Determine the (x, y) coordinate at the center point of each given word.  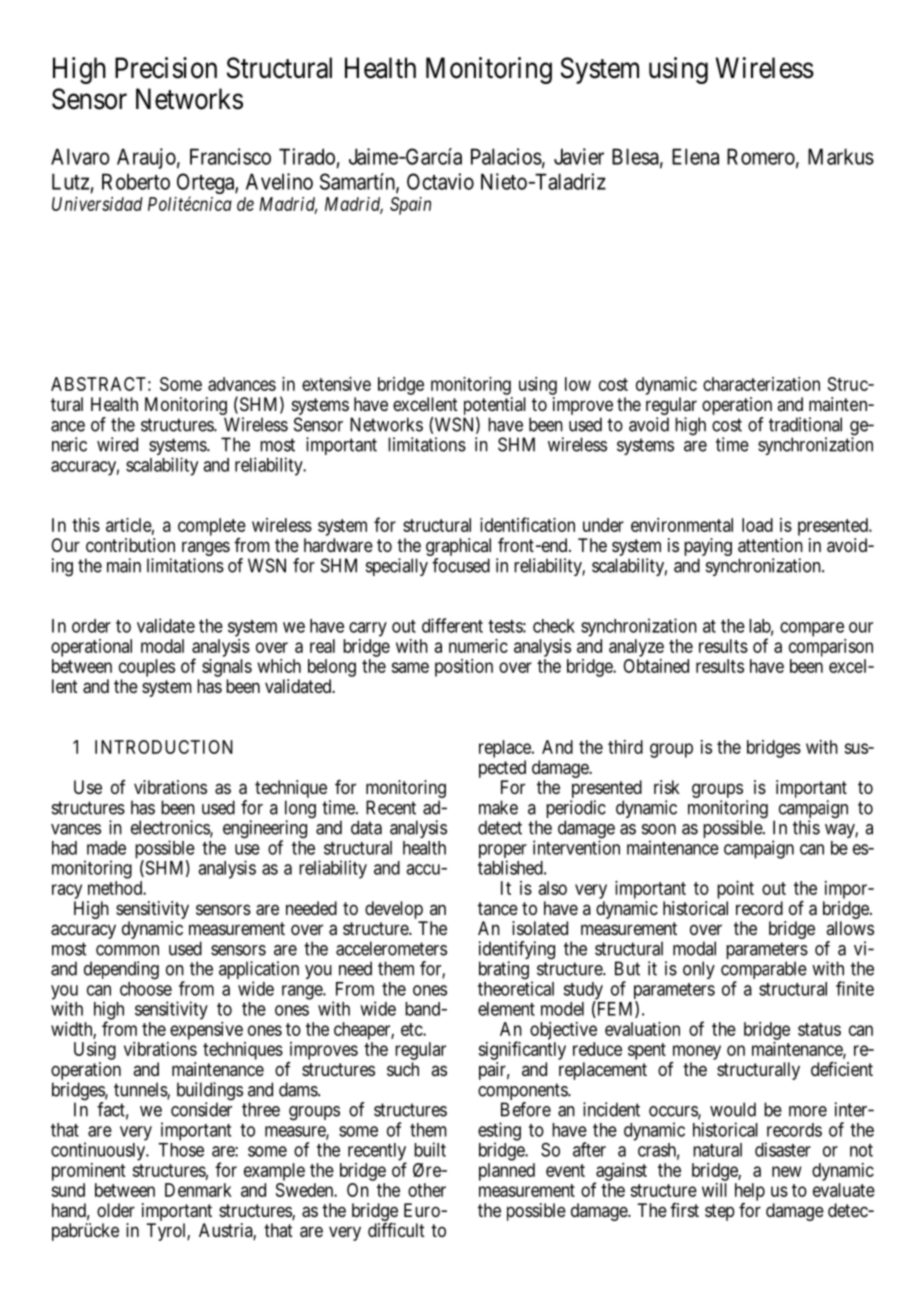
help (750, 1192)
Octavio (440, 181)
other (427, 1190)
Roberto (136, 181)
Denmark (198, 1190)
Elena (695, 156)
